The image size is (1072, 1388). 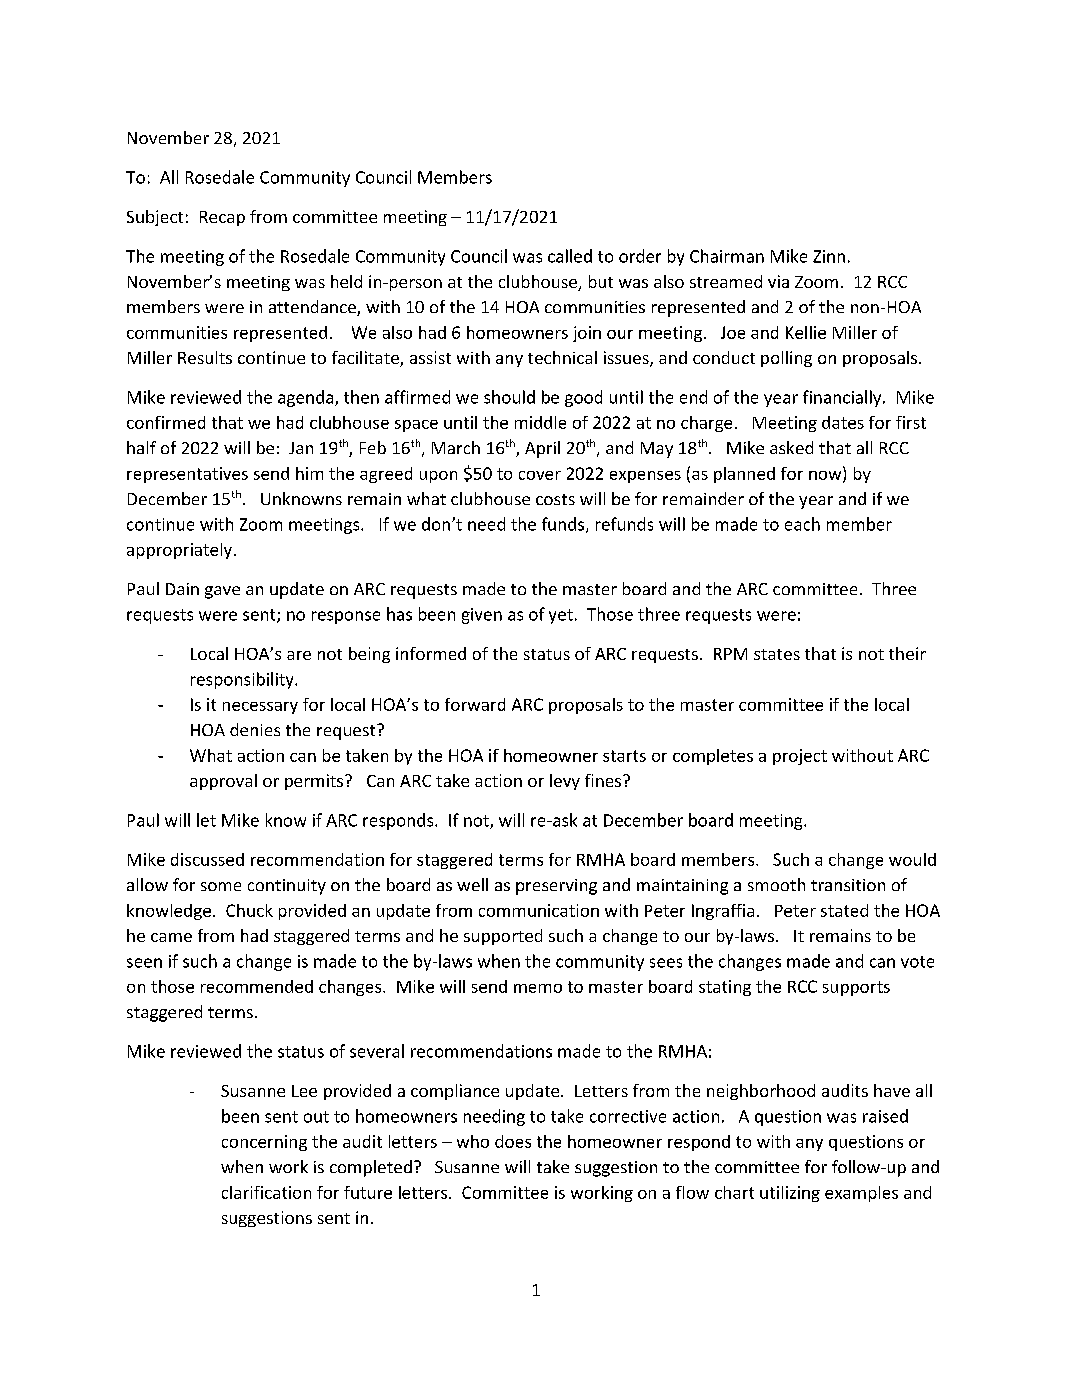 What do you see at coordinates (179, 551) in the screenshot?
I see `appropriately` at bounding box center [179, 551].
